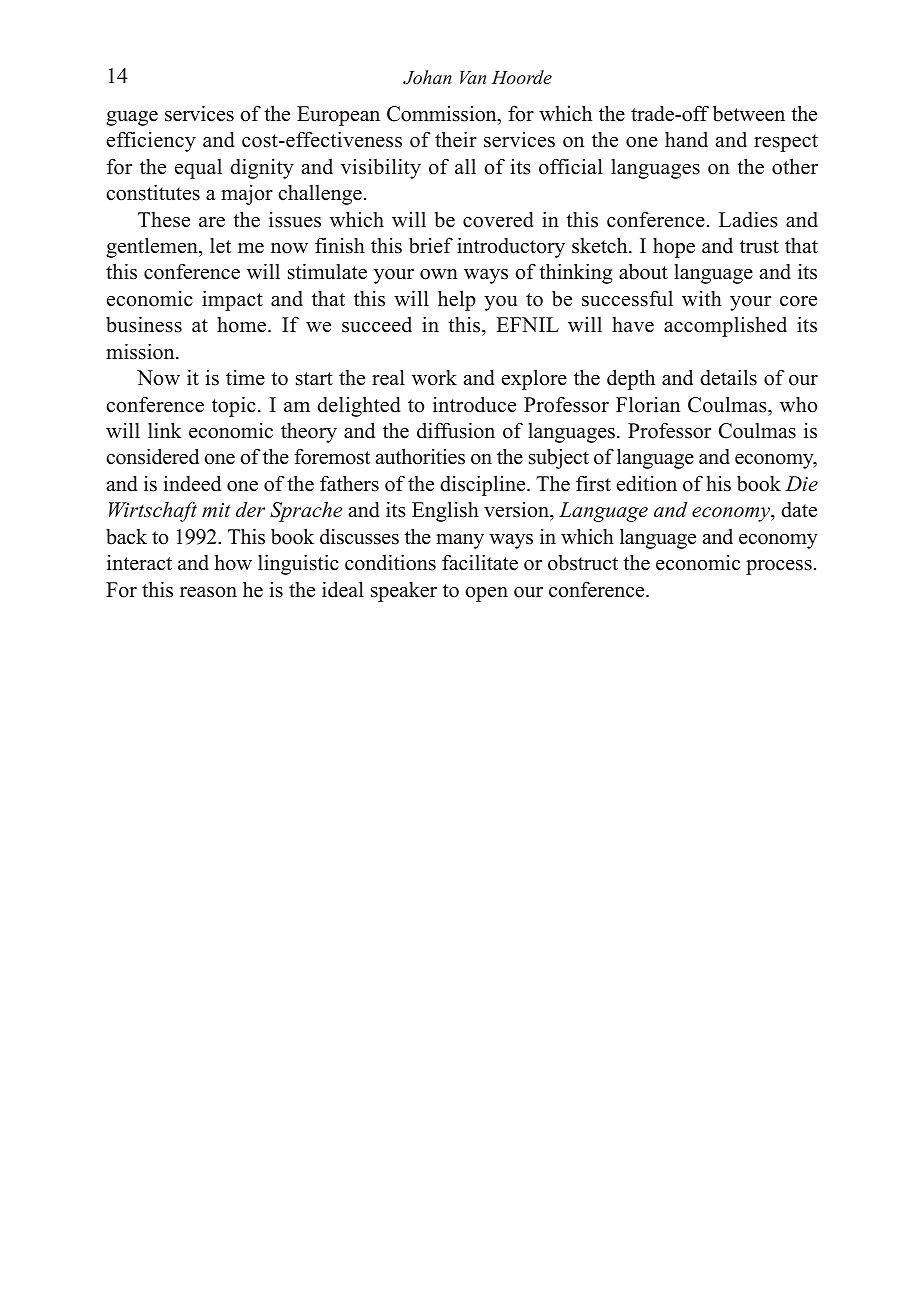 The image size is (924, 1311). I want to click on home, so click(243, 325).
